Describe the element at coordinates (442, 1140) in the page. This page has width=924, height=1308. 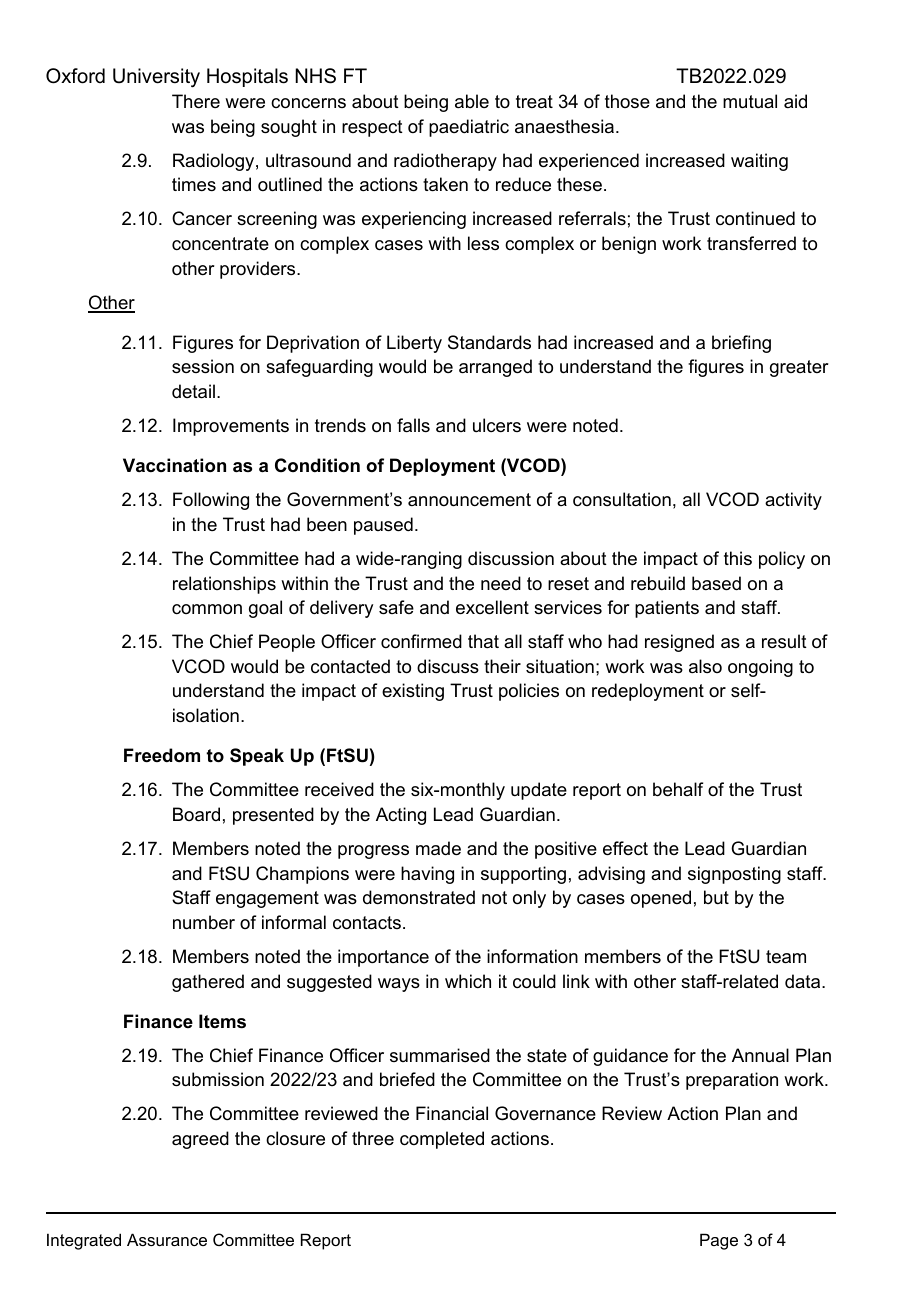
I see `completed` at that location.
